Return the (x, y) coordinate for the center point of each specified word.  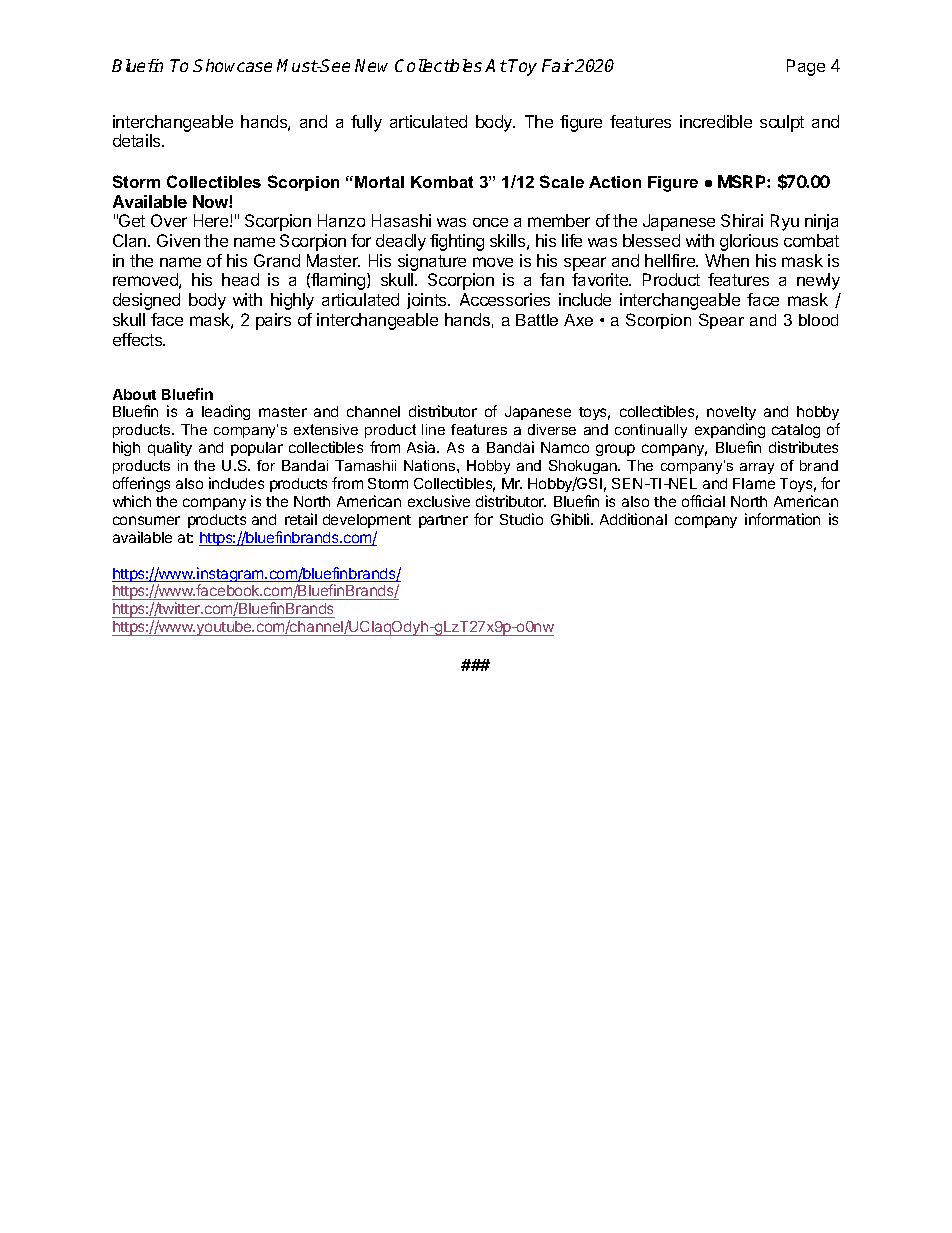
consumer (146, 520)
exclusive (439, 501)
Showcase (232, 65)
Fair (558, 65)
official (703, 501)
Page (806, 67)
